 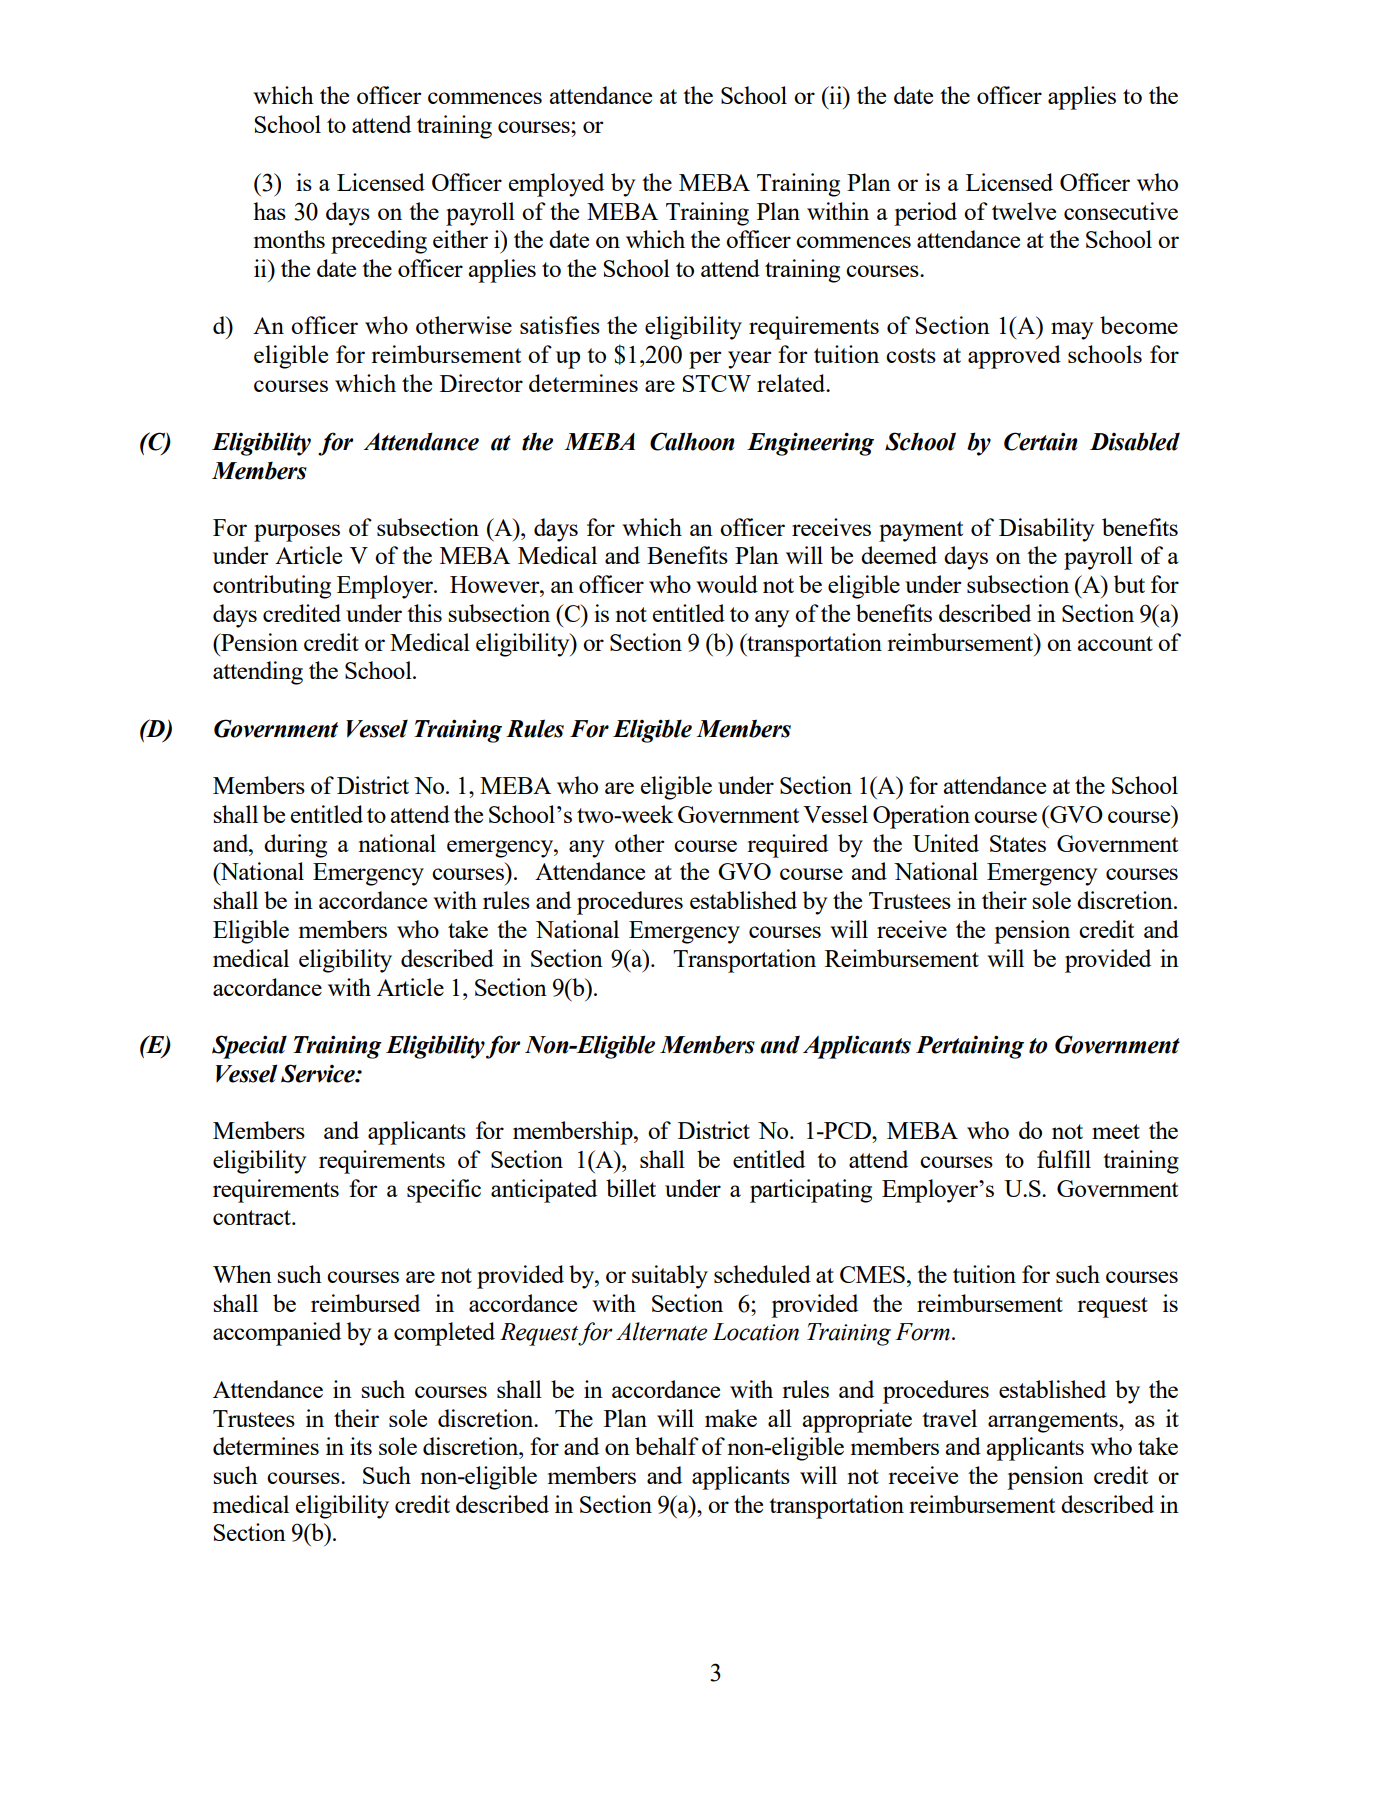 What do you see at coordinates (1054, 1422) in the image?
I see `arrangements` at bounding box center [1054, 1422].
